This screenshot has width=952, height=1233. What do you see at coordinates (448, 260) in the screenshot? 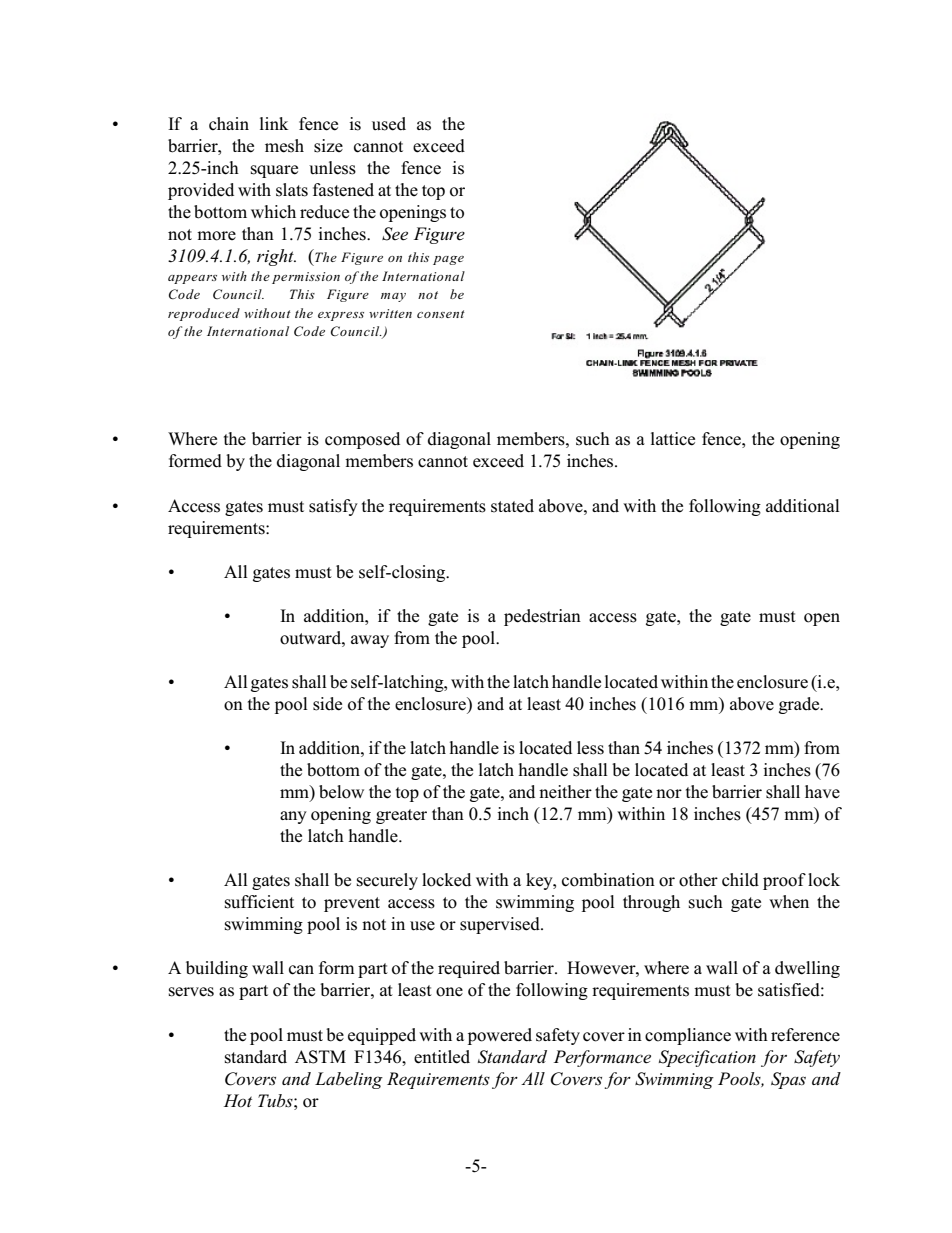
I see `page` at bounding box center [448, 260].
